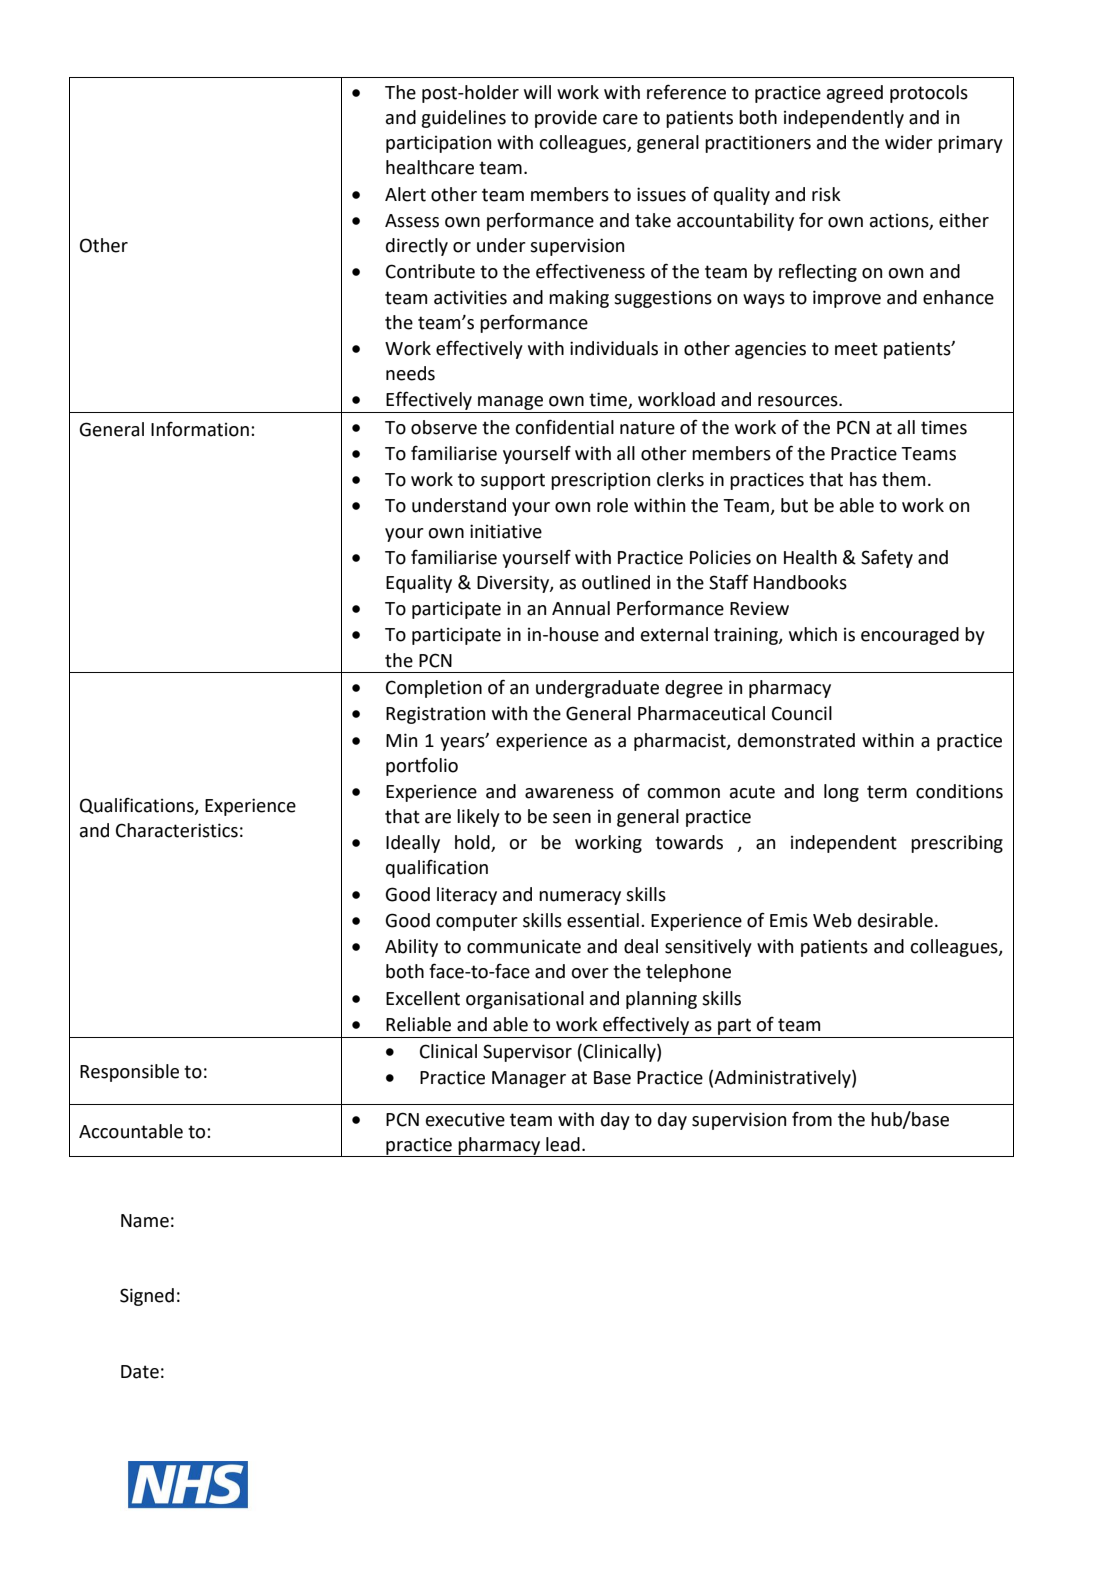  Describe the element at coordinates (563, 1144) in the image. I see `lead` at that location.
